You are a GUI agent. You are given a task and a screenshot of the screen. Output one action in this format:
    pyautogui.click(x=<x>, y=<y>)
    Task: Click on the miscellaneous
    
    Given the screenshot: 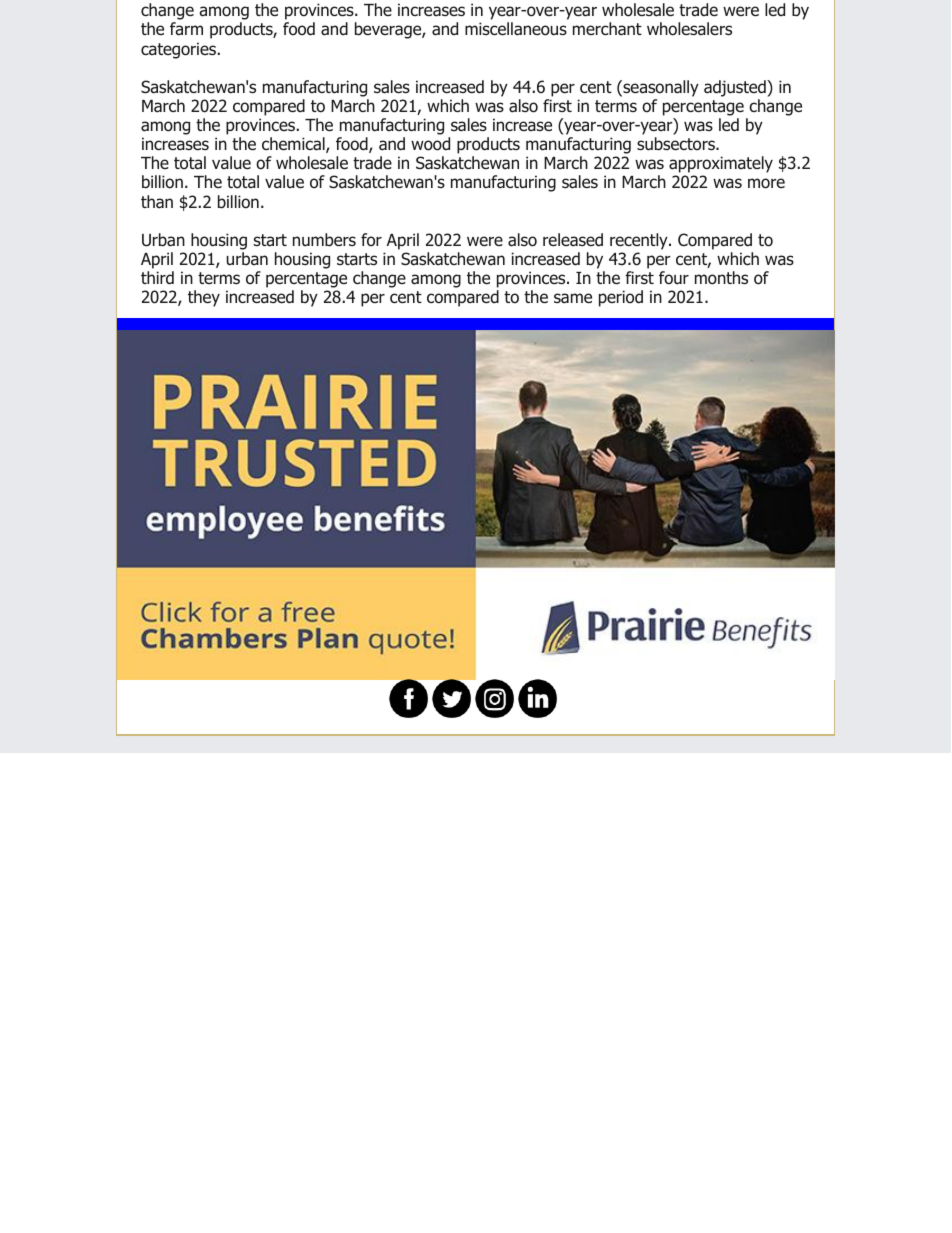 What is the action you would take?
    pyautogui.click(x=516, y=29)
